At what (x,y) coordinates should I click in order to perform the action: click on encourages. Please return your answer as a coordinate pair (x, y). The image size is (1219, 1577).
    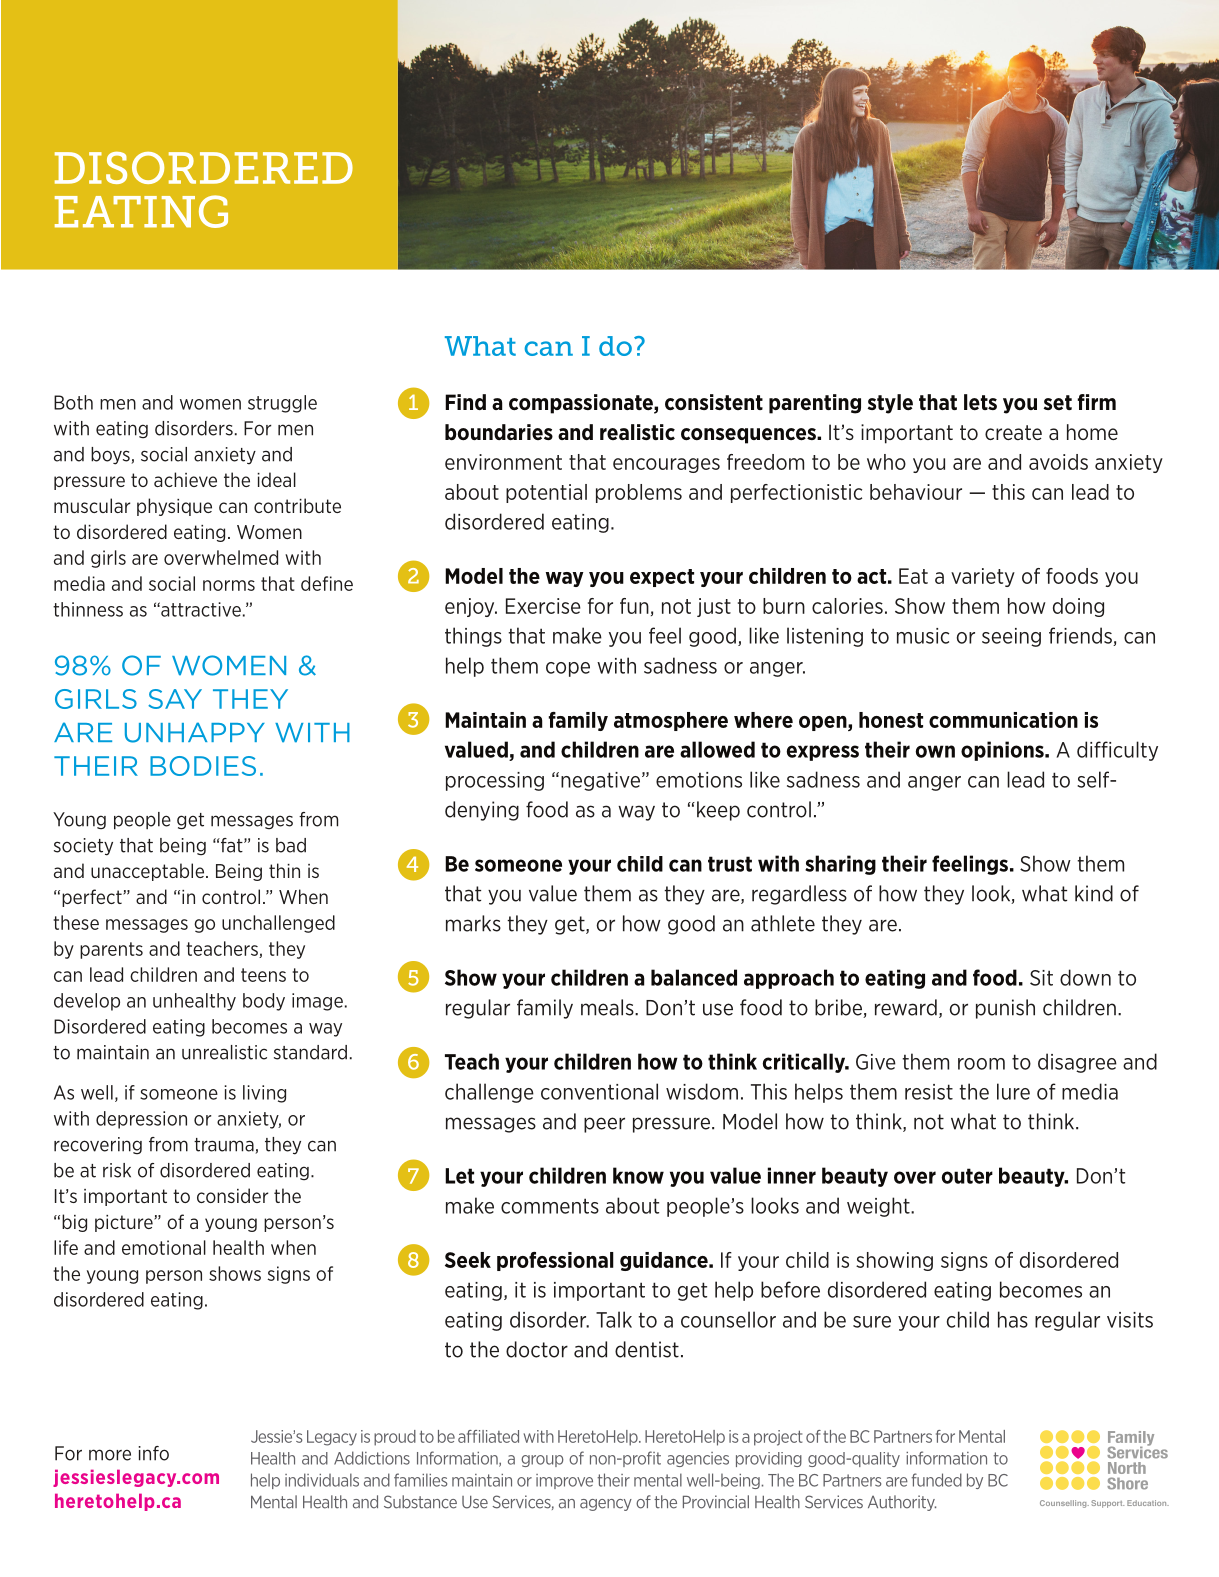
    Looking at the image, I should click on (666, 465).
